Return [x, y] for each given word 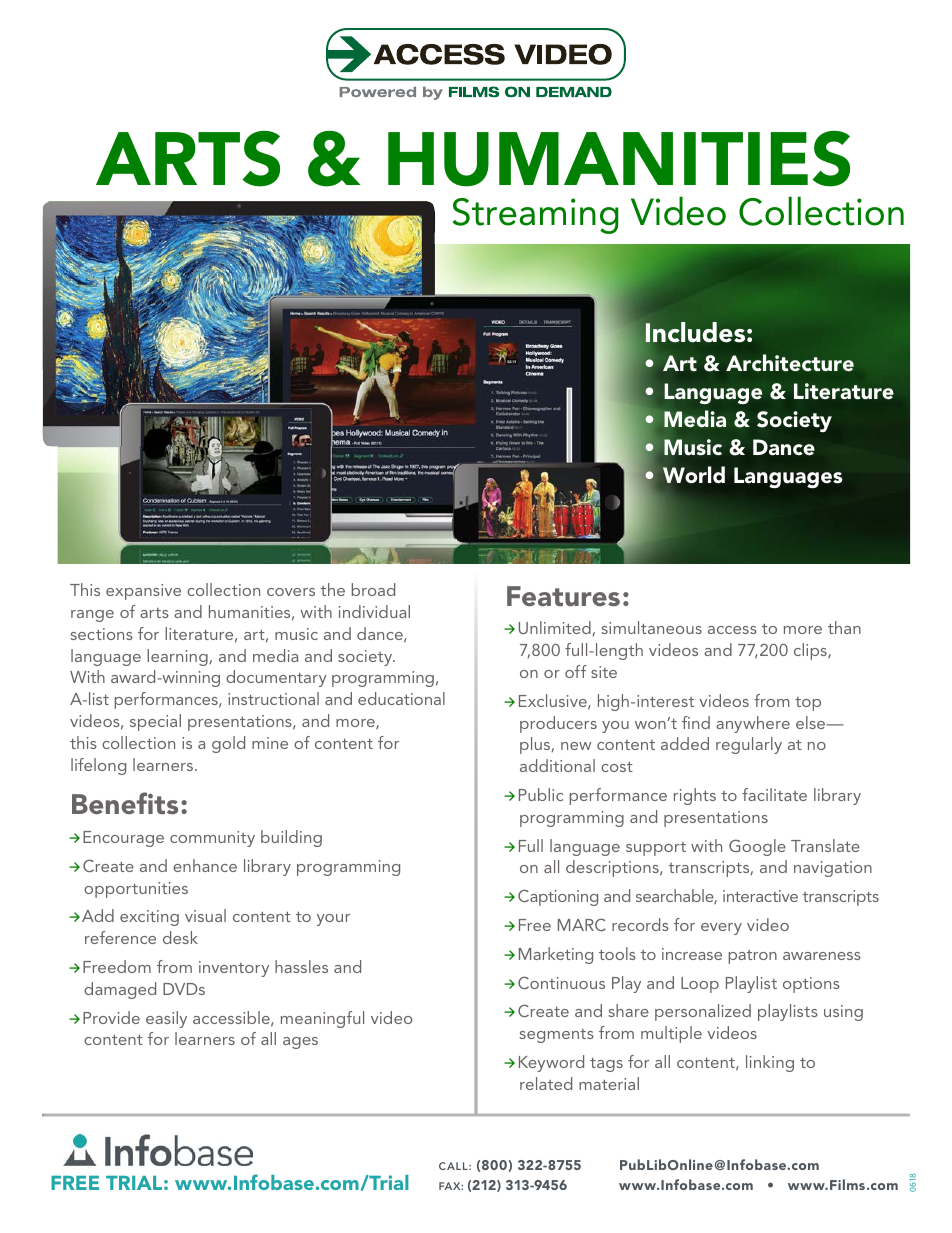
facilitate [774, 794]
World [693, 475]
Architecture [790, 363]
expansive [143, 592]
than [844, 627]
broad [373, 589]
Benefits [125, 803]
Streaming [536, 216]
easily [166, 1019]
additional [557, 765]
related [546, 1083]
